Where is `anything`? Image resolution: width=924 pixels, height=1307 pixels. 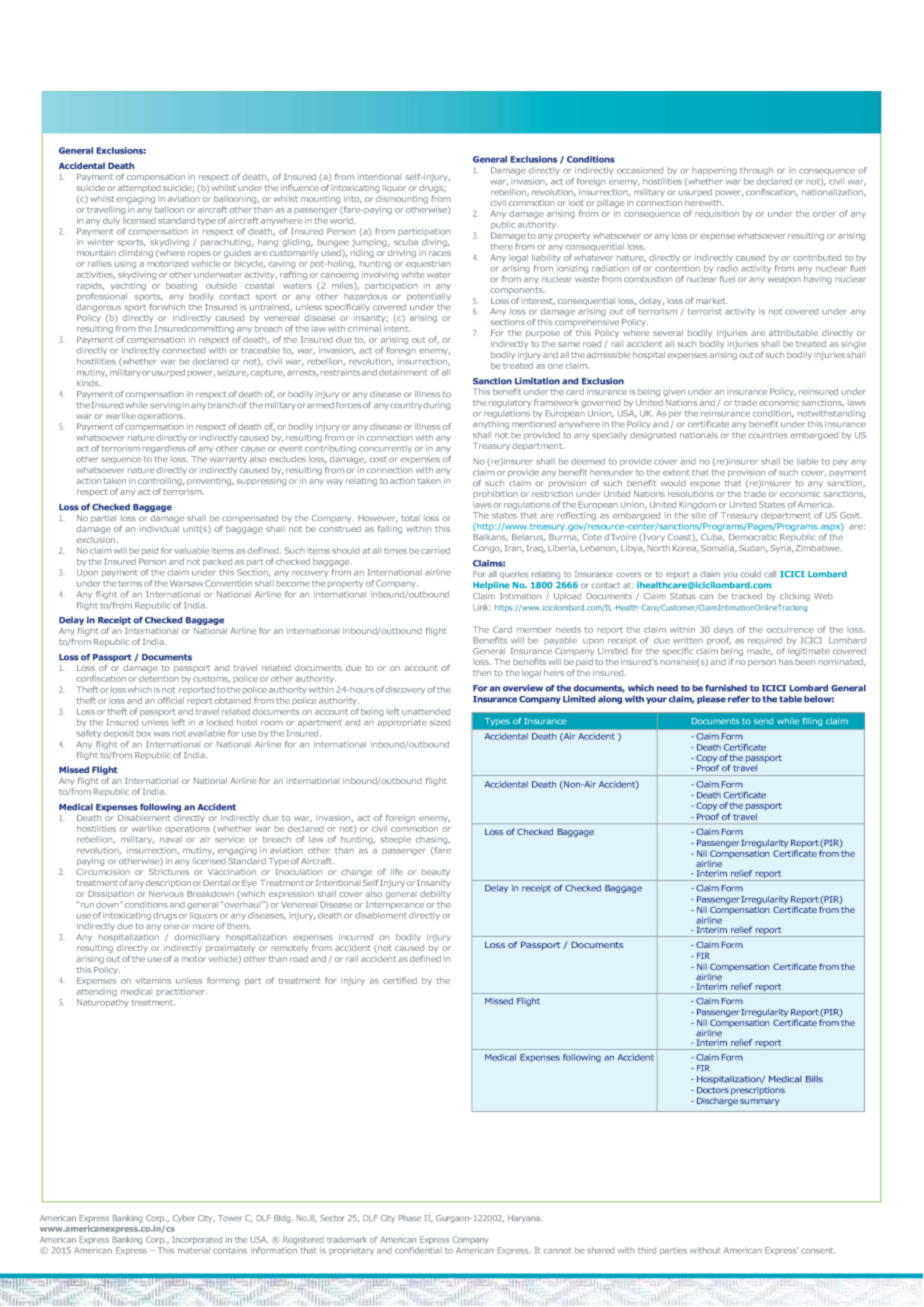 anything is located at coordinates (491, 425).
